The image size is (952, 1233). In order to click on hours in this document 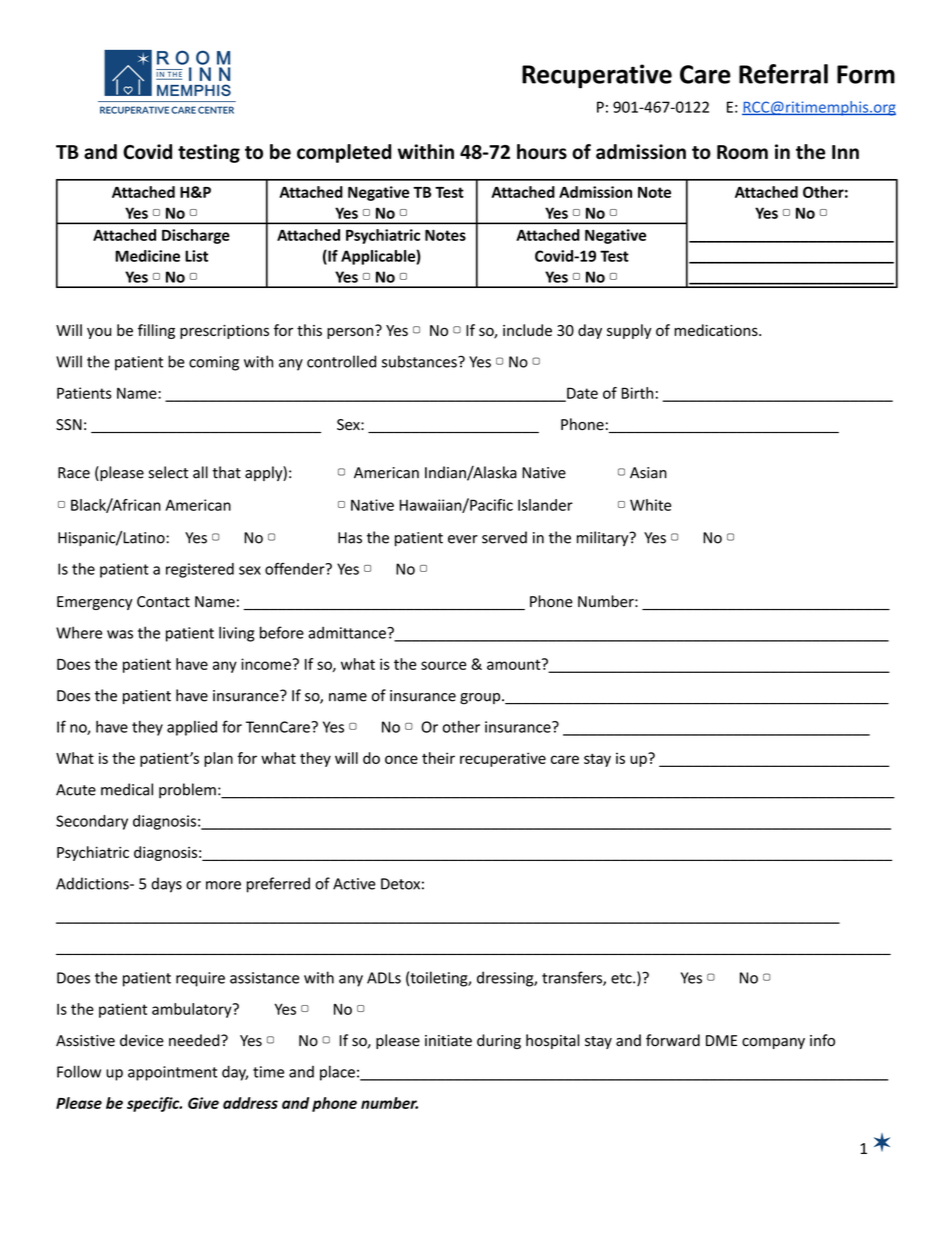, I will do `click(542, 151)`.
